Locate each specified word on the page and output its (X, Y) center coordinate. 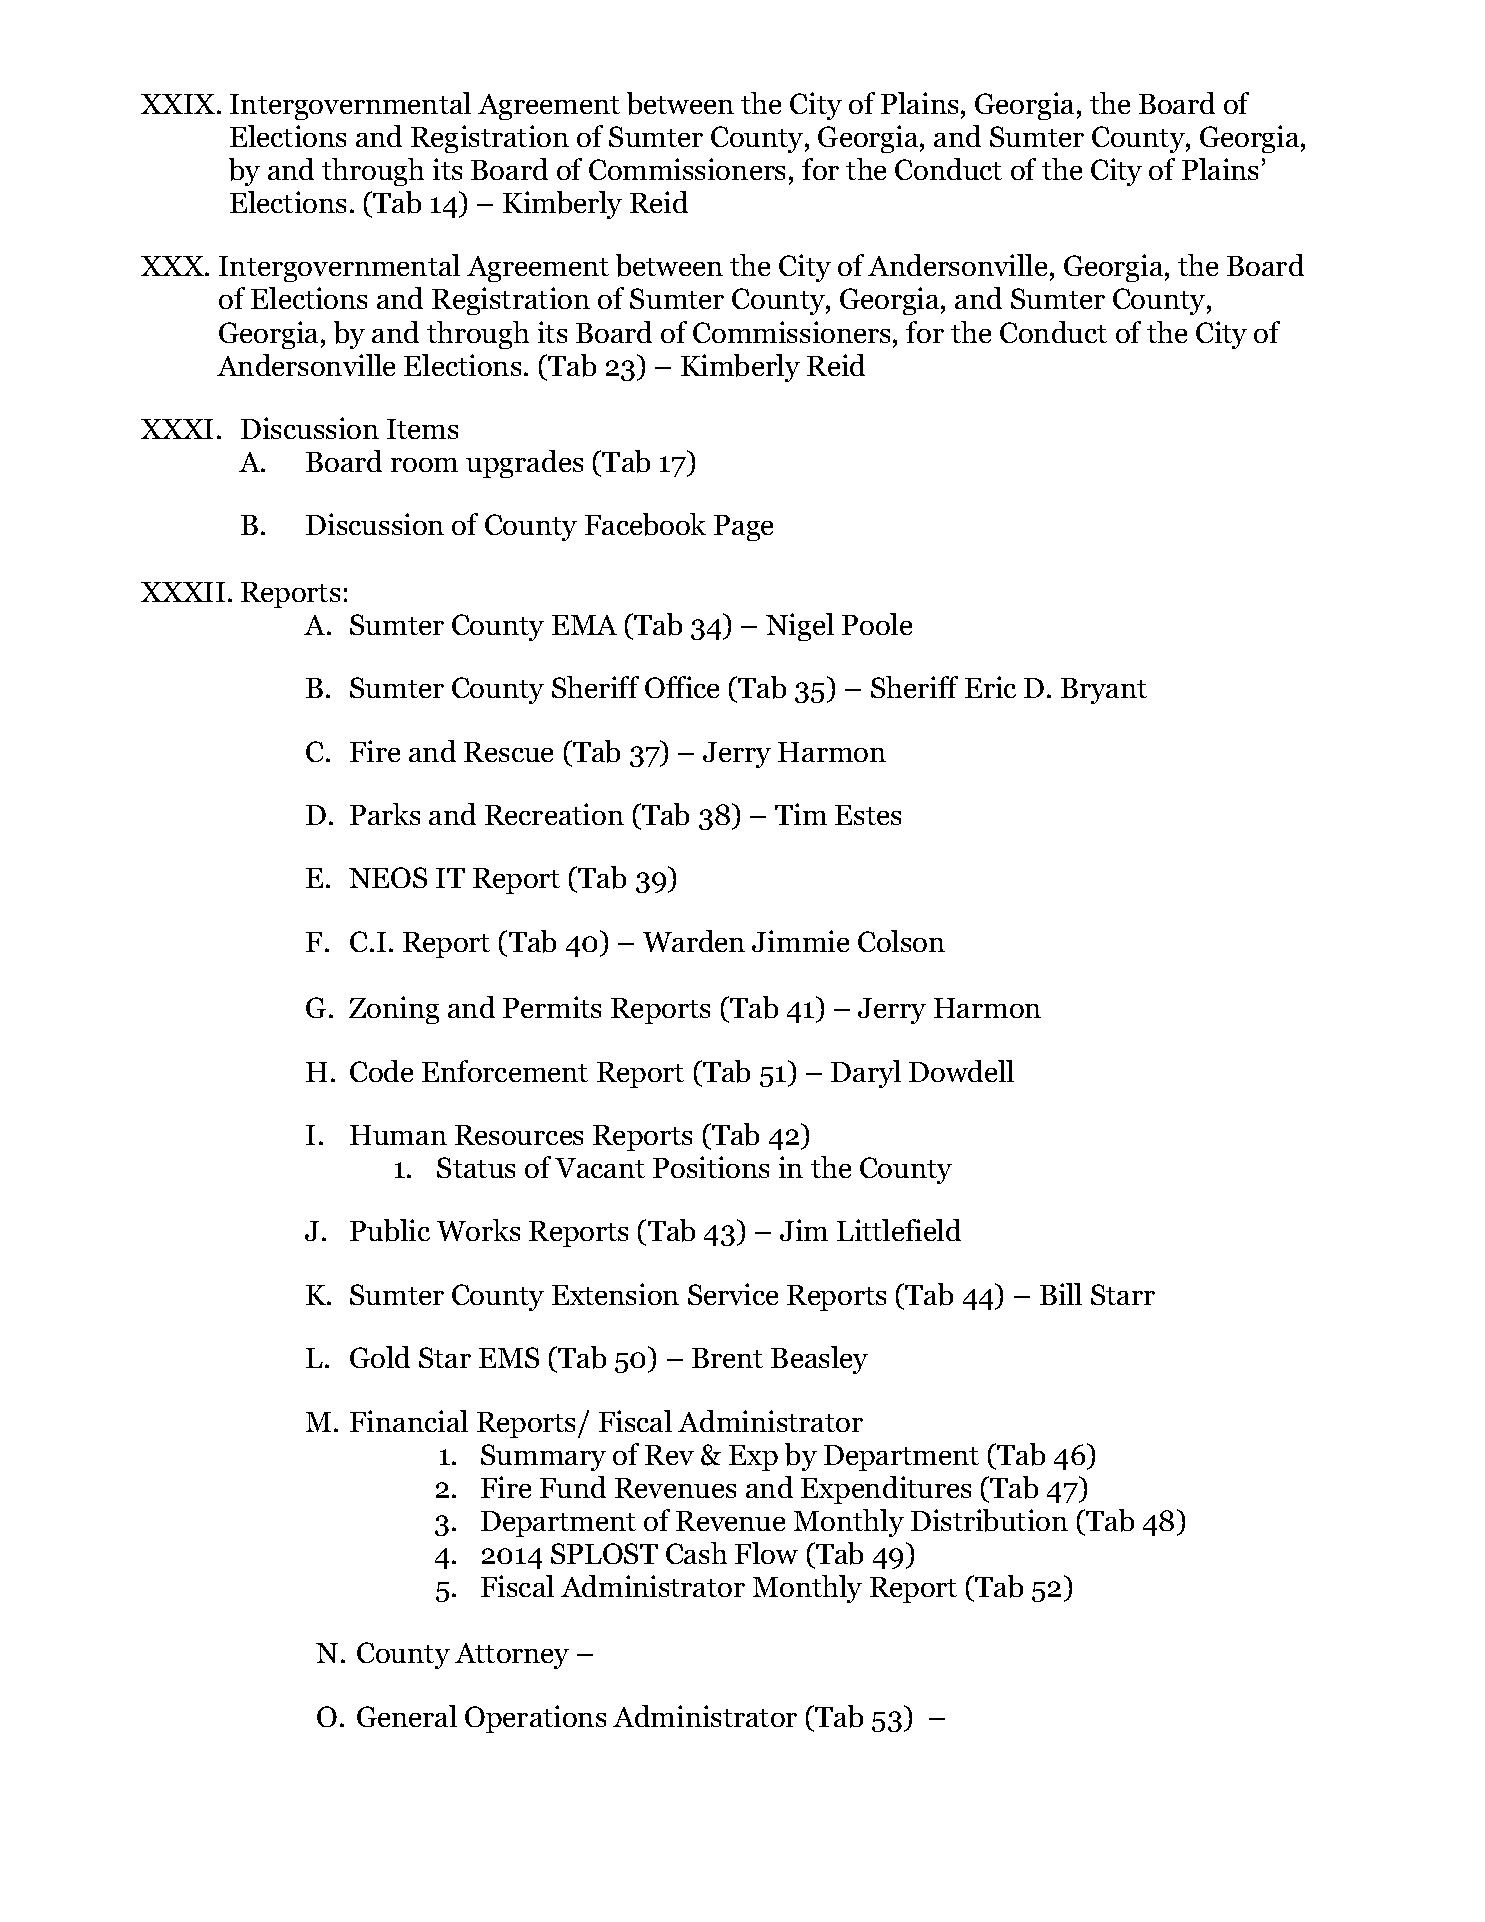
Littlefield (899, 1230)
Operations (535, 1719)
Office (682, 687)
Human (398, 1135)
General (407, 1716)
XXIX (179, 104)
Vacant (600, 1168)
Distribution (989, 1520)
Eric (990, 687)
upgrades (524, 464)
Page (743, 528)
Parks (385, 814)
